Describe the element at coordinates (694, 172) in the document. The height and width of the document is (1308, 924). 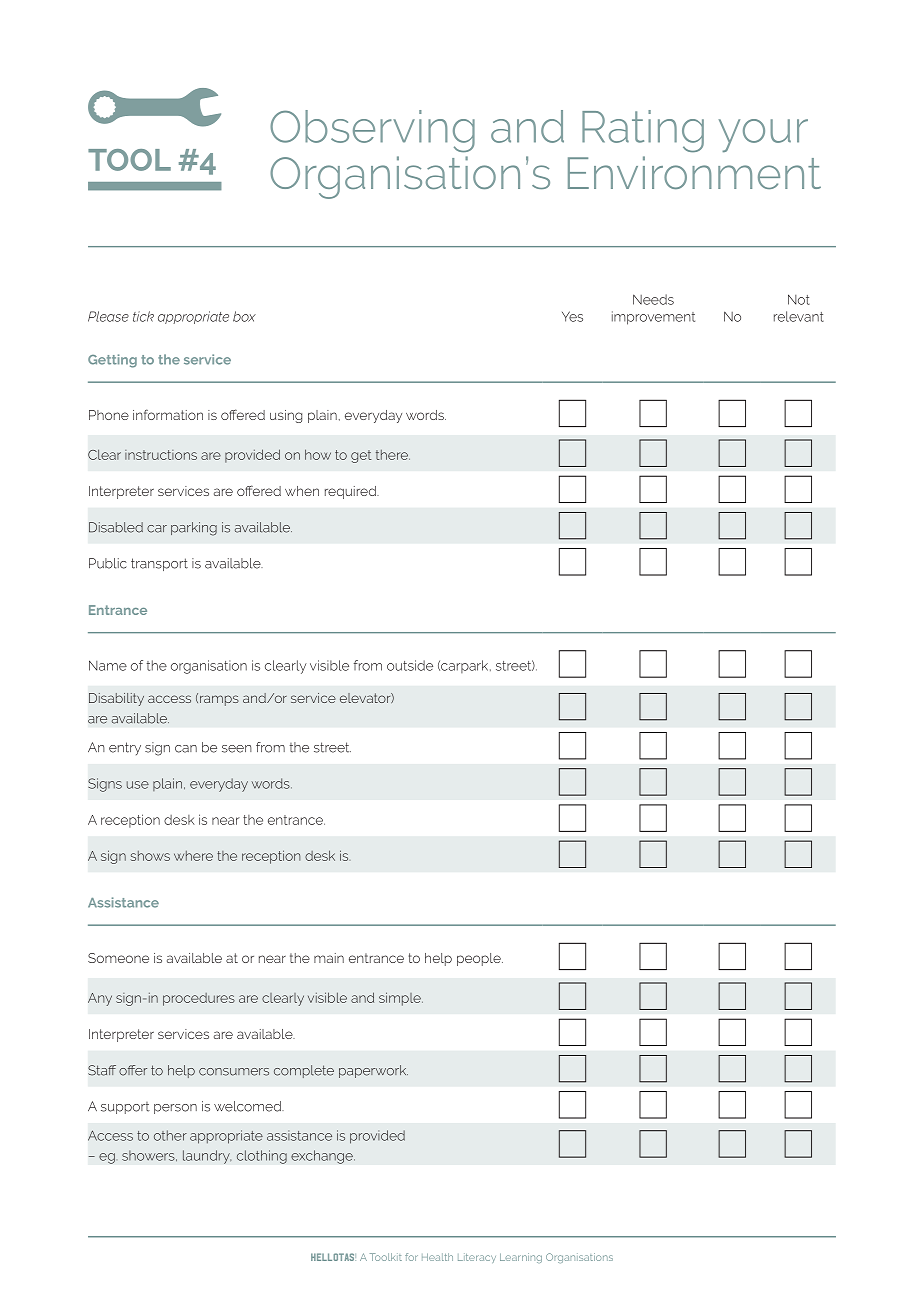
I see `Environment` at that location.
